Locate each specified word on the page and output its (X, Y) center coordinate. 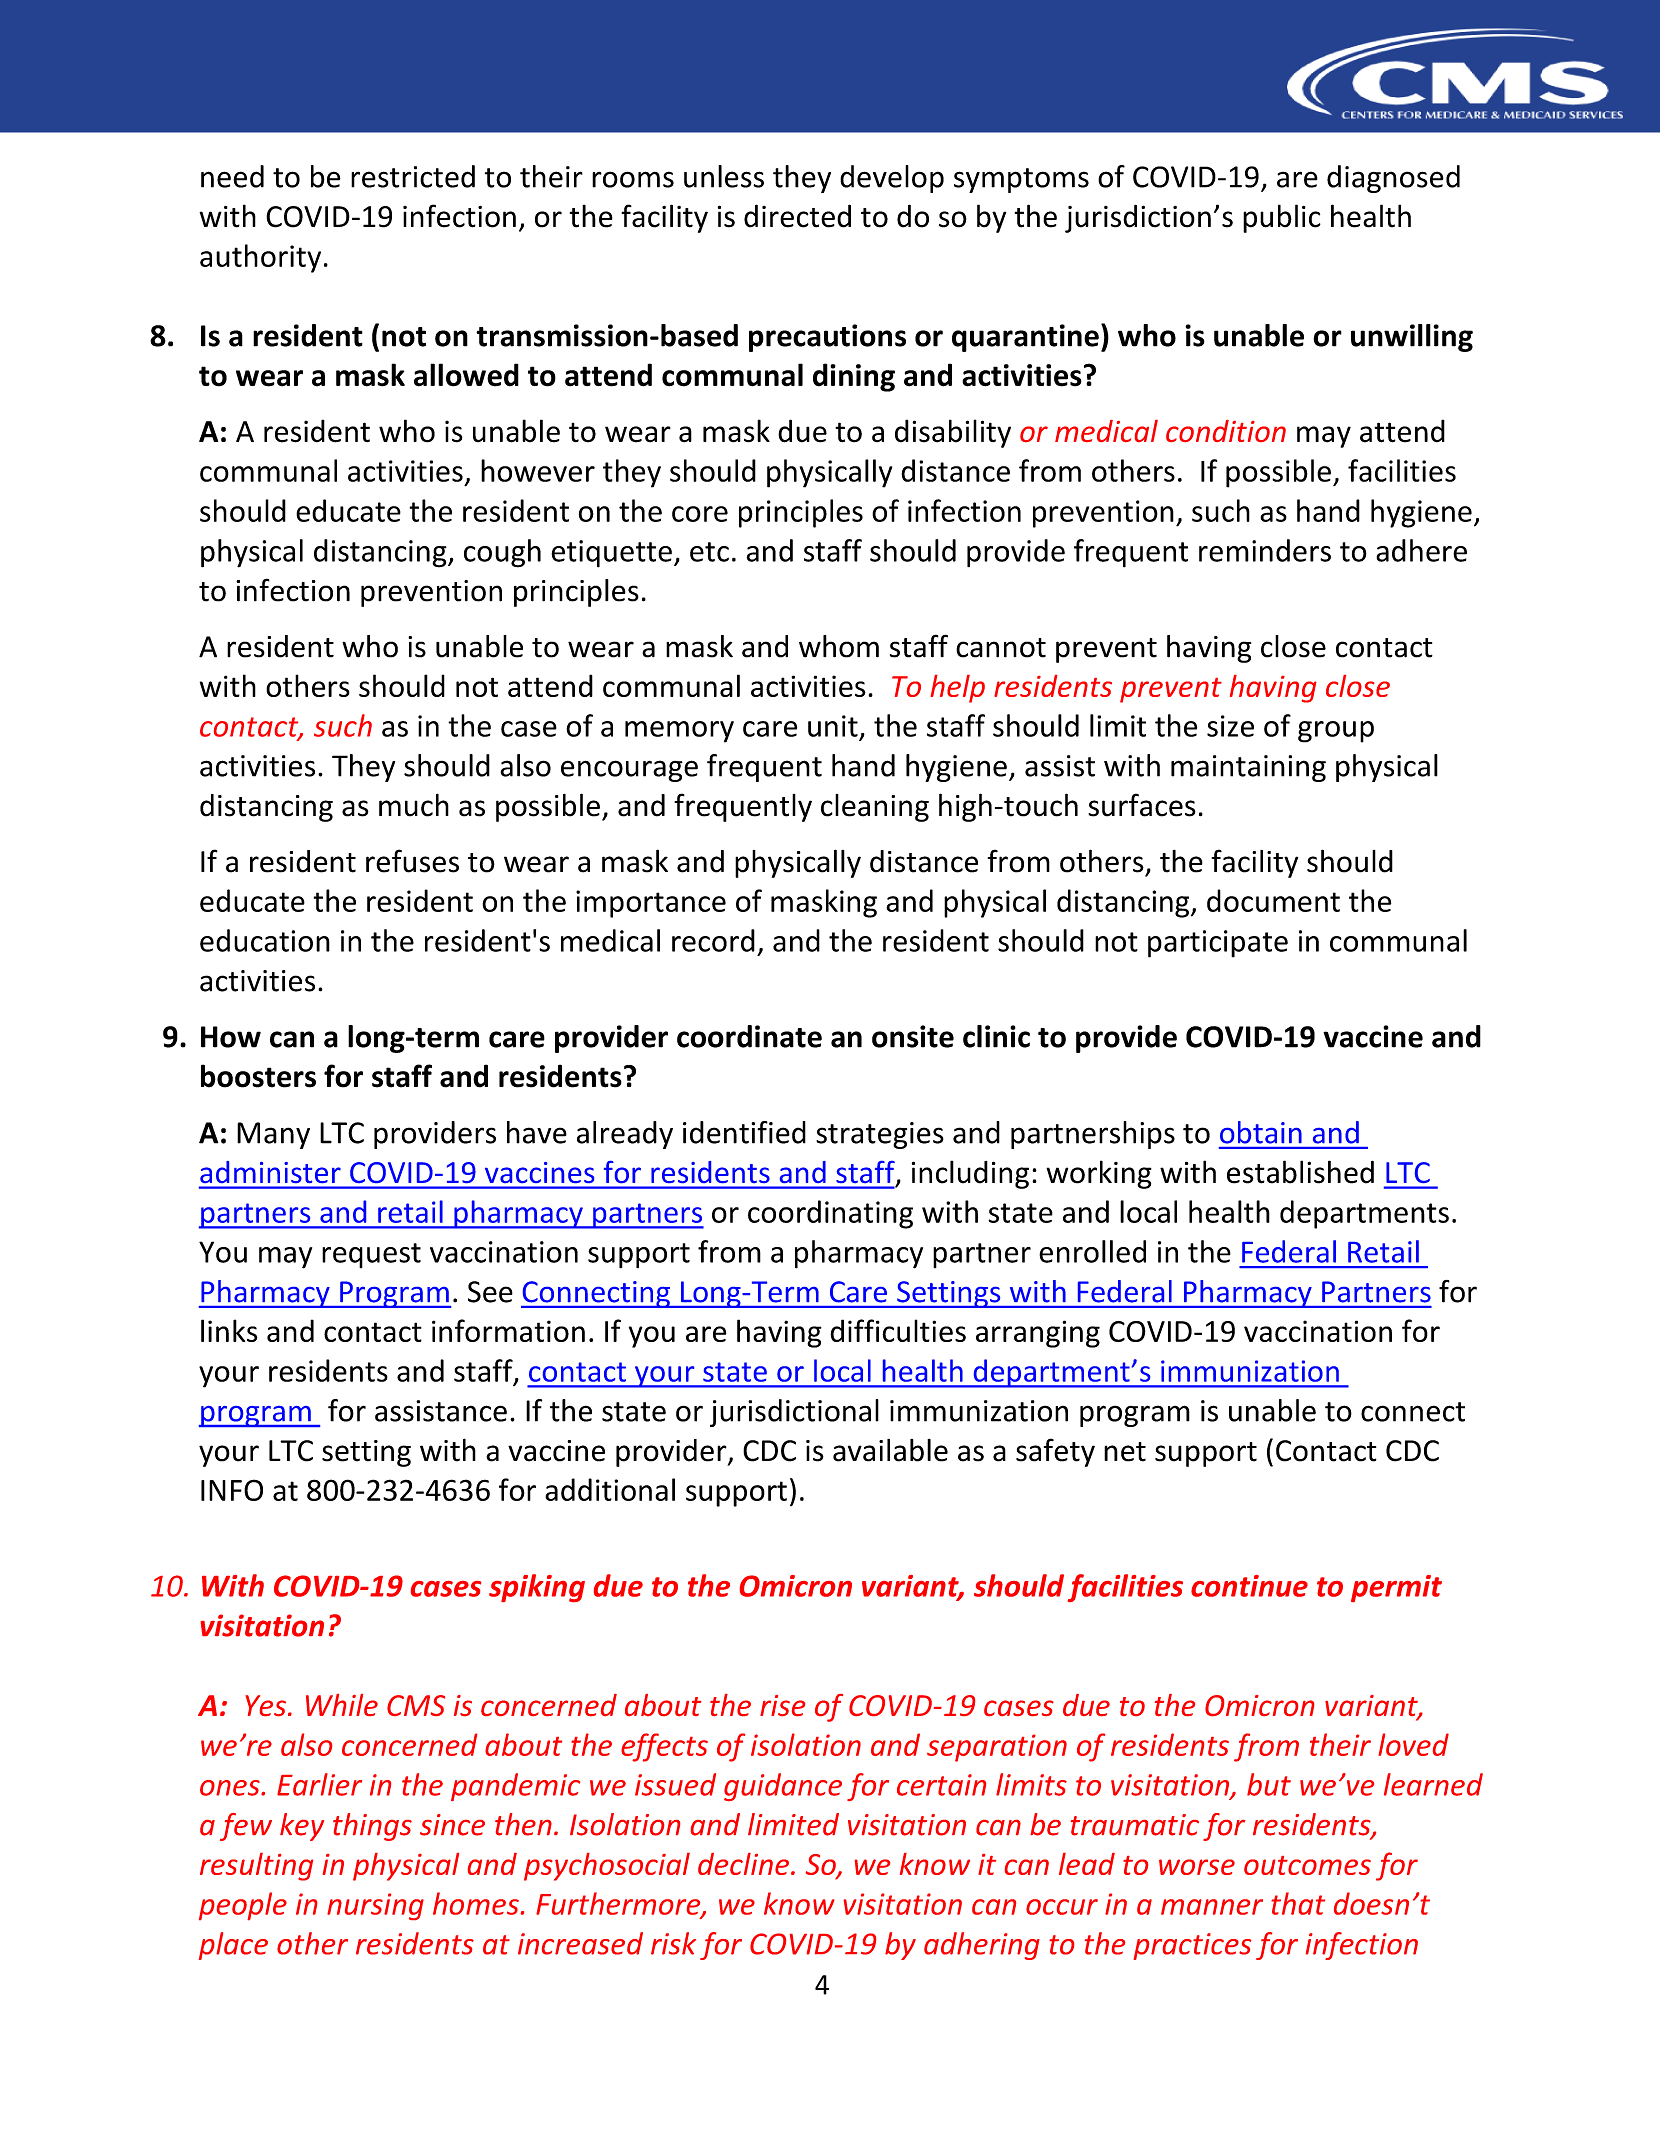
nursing (375, 1906)
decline (745, 1864)
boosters (258, 1076)
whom (839, 646)
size (1230, 726)
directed (797, 216)
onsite (913, 1036)
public (1282, 218)
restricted (413, 176)
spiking (537, 1588)
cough (502, 553)
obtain (1261, 1132)
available (890, 1450)
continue (1249, 1586)
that (1298, 1903)
